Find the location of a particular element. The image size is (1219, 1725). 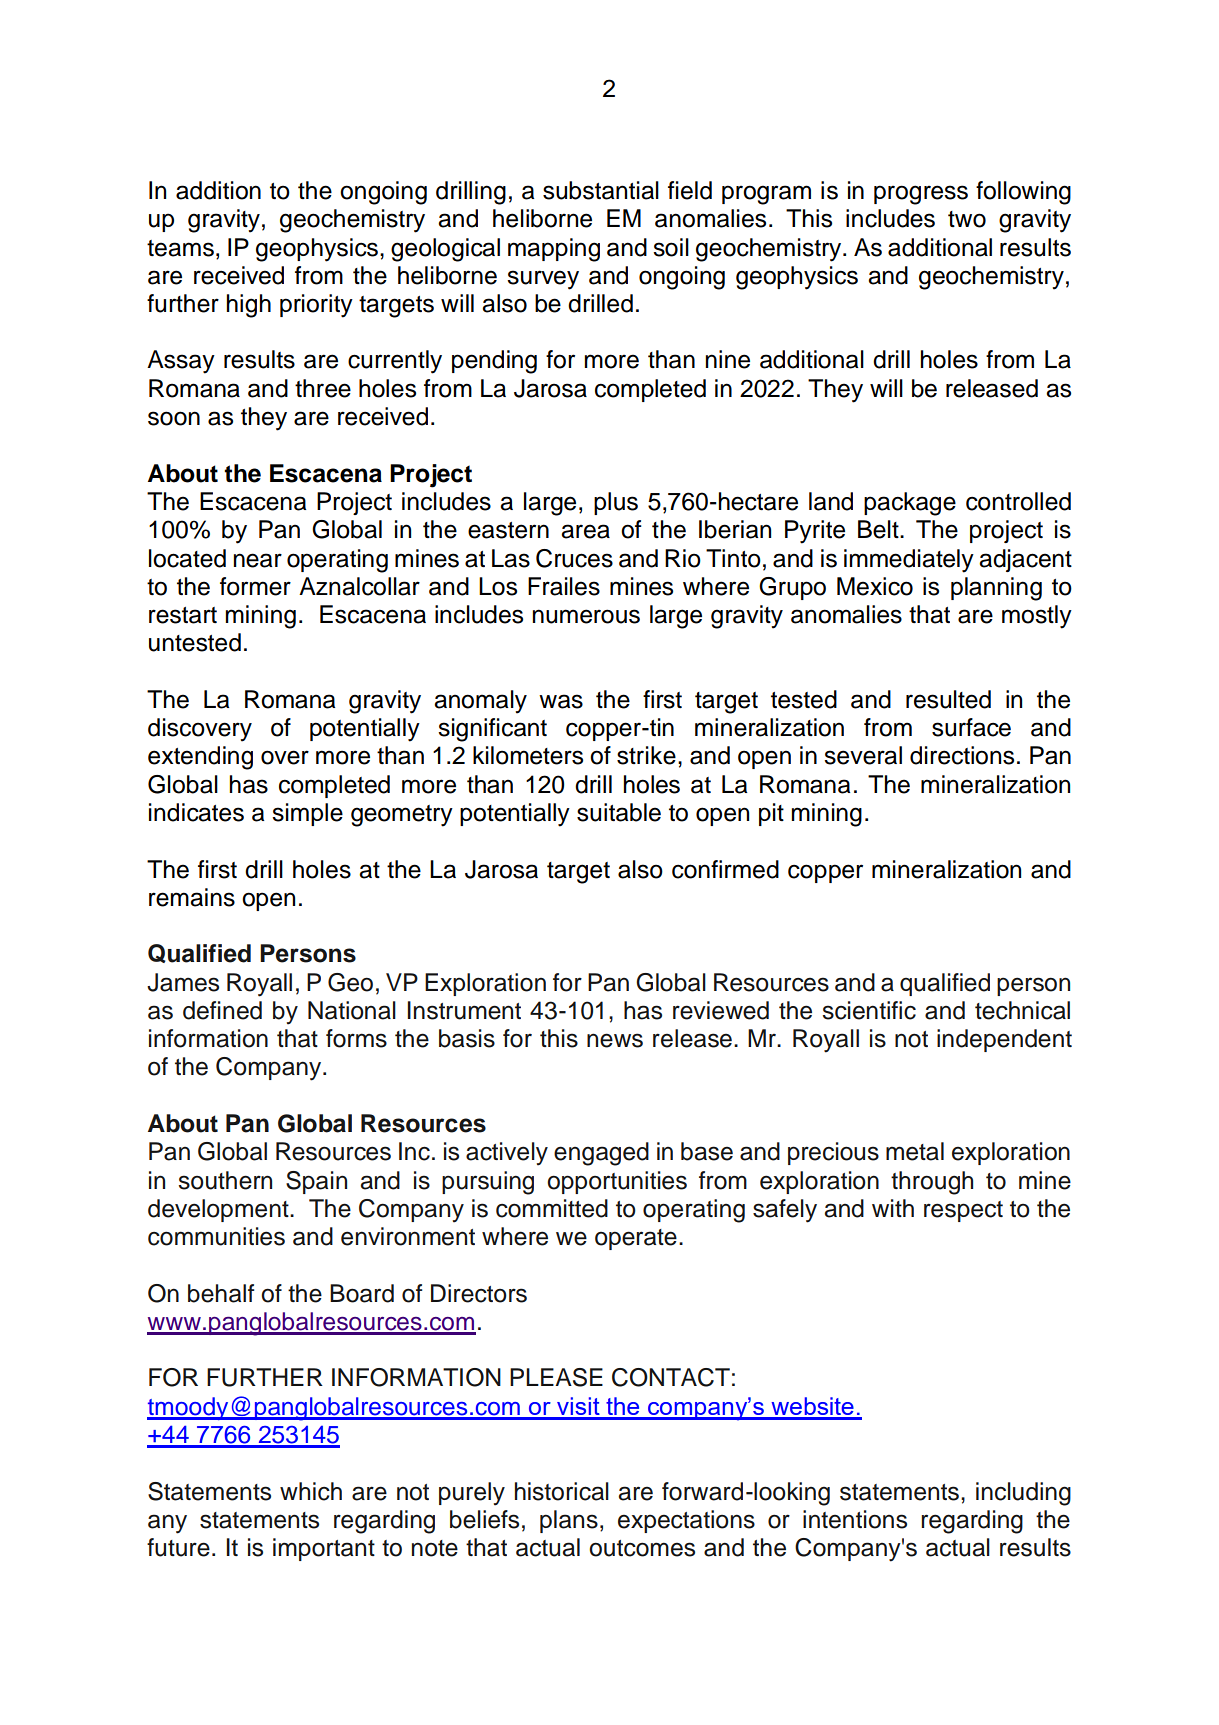

substantial is located at coordinates (601, 190).
